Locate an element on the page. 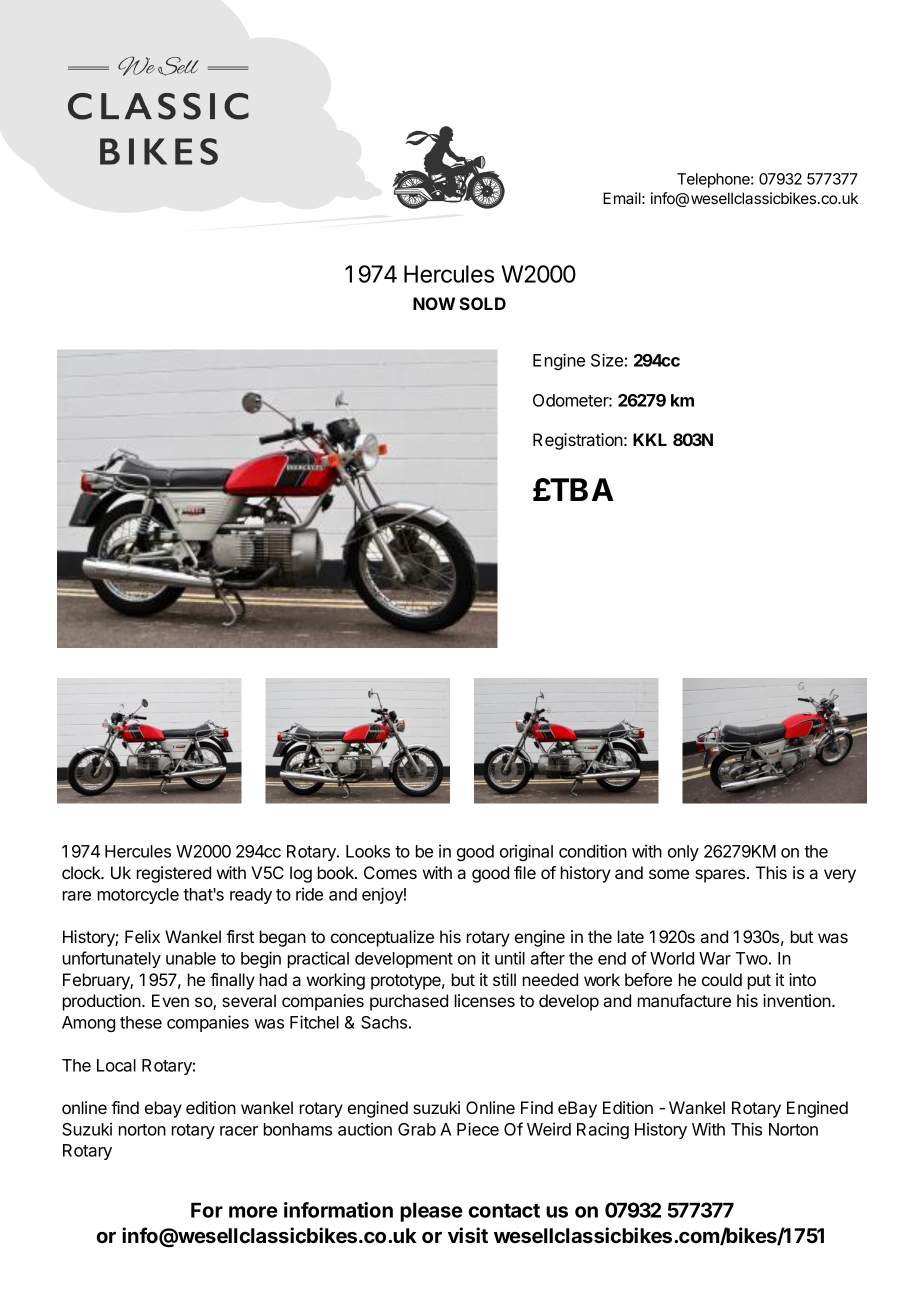 The width and height of the page is (924, 1308). SOLD is located at coordinates (482, 303).
